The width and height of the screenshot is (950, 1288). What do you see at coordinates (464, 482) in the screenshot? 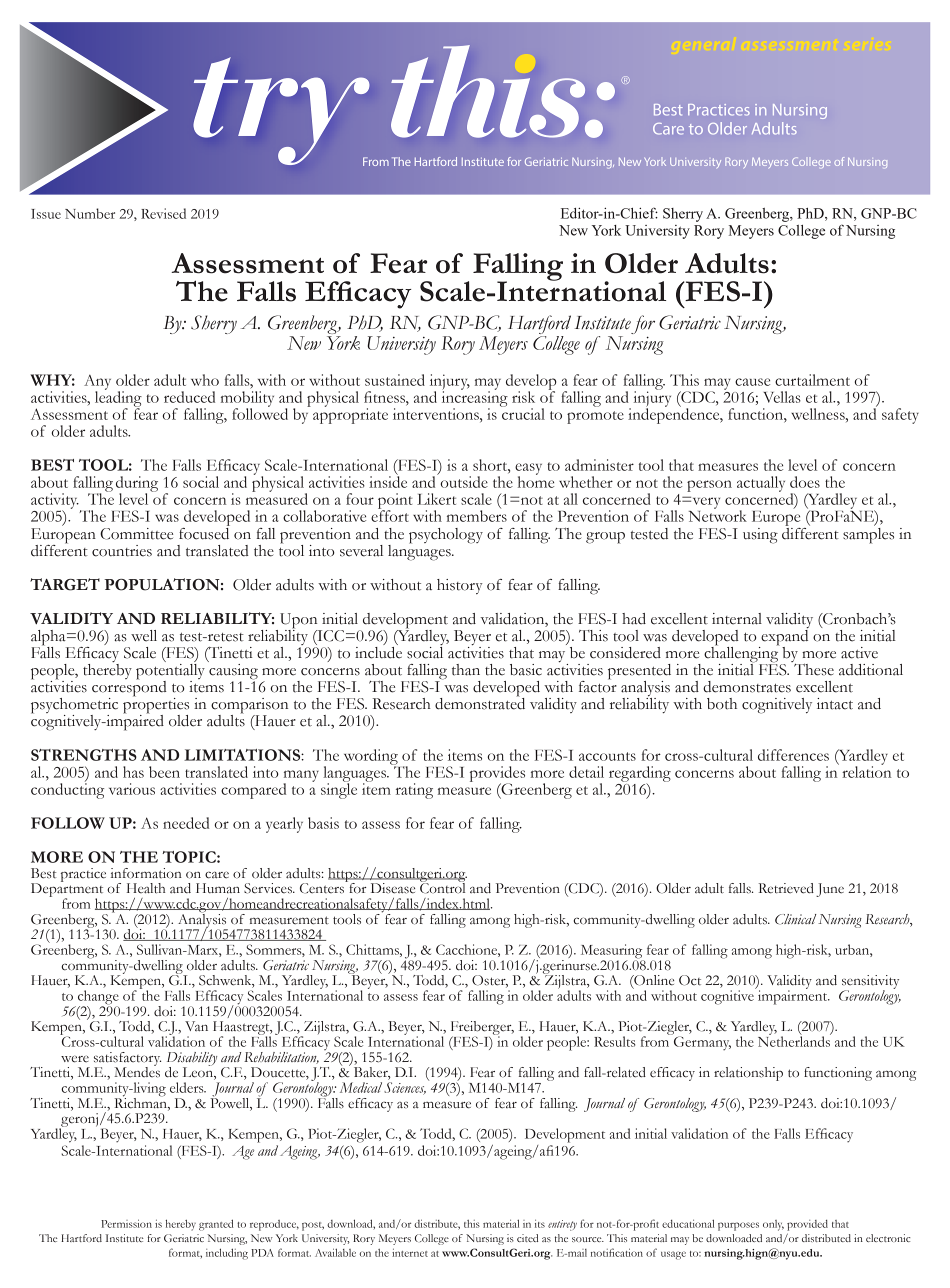
I see `outside` at bounding box center [464, 482].
